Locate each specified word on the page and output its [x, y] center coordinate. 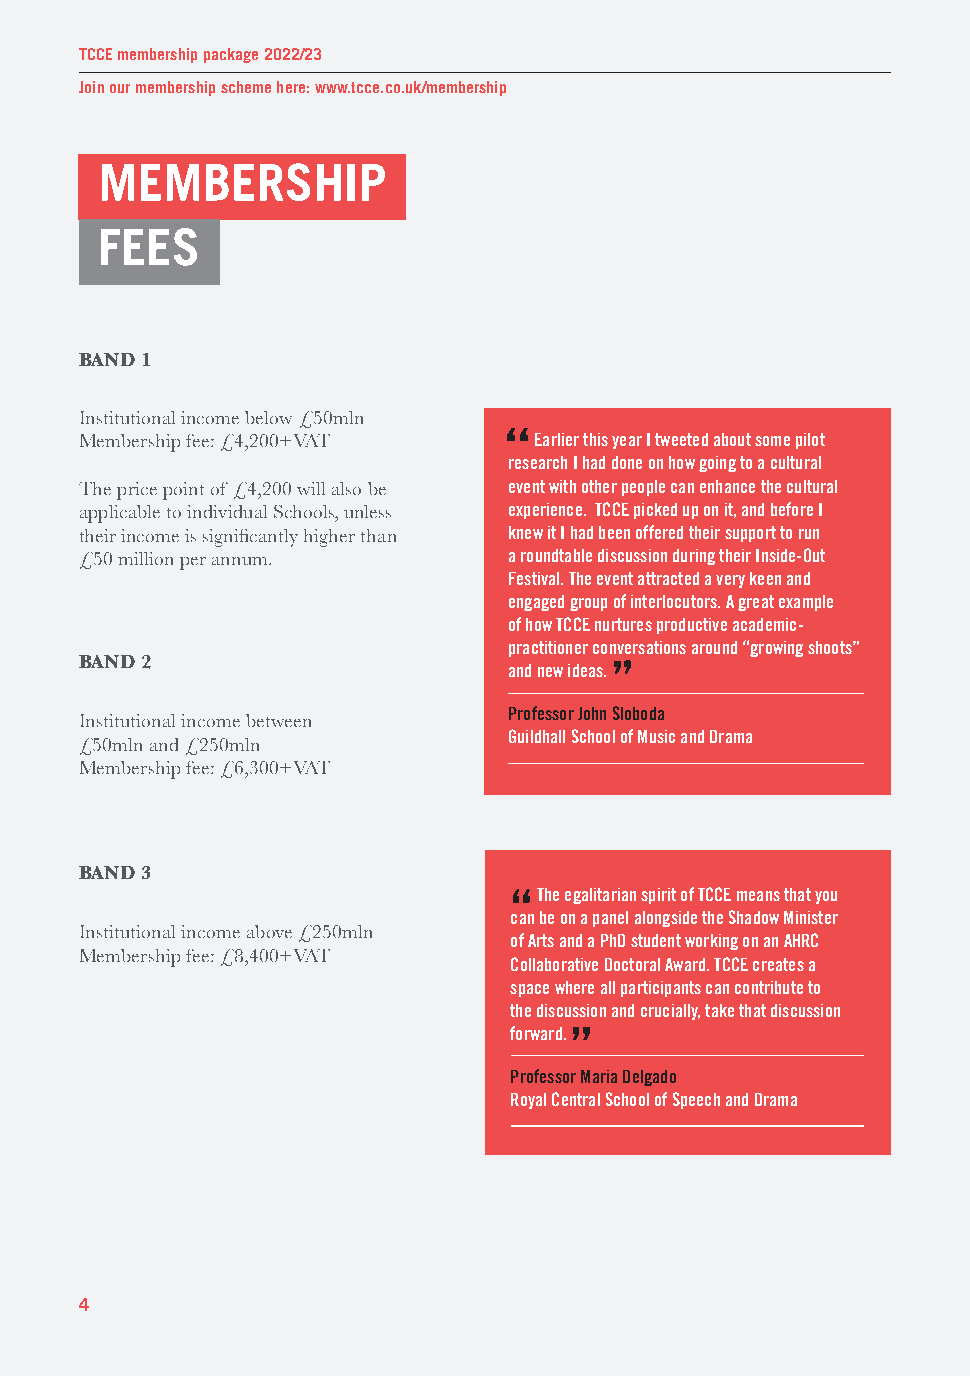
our [120, 88]
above [269, 931]
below [268, 417]
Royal [528, 1101]
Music [656, 736]
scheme [246, 87]
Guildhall [537, 736]
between [278, 720]
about [732, 439]
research [538, 462]
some [772, 441]
